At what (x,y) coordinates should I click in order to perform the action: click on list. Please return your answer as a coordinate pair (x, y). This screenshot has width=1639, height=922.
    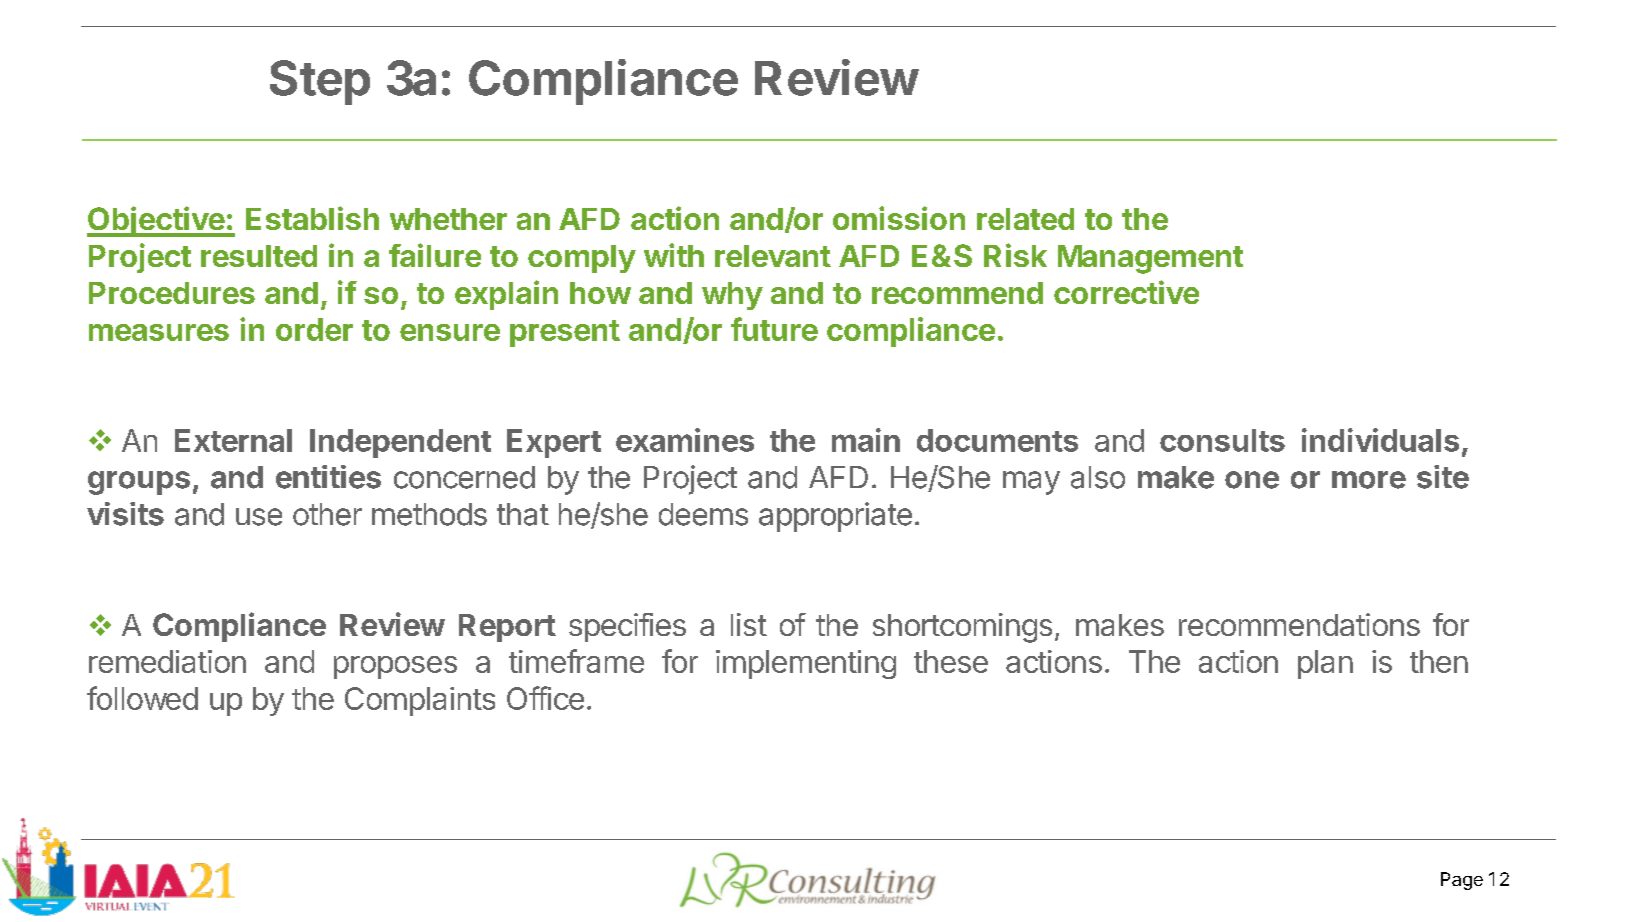
    Looking at the image, I should click on (749, 624).
